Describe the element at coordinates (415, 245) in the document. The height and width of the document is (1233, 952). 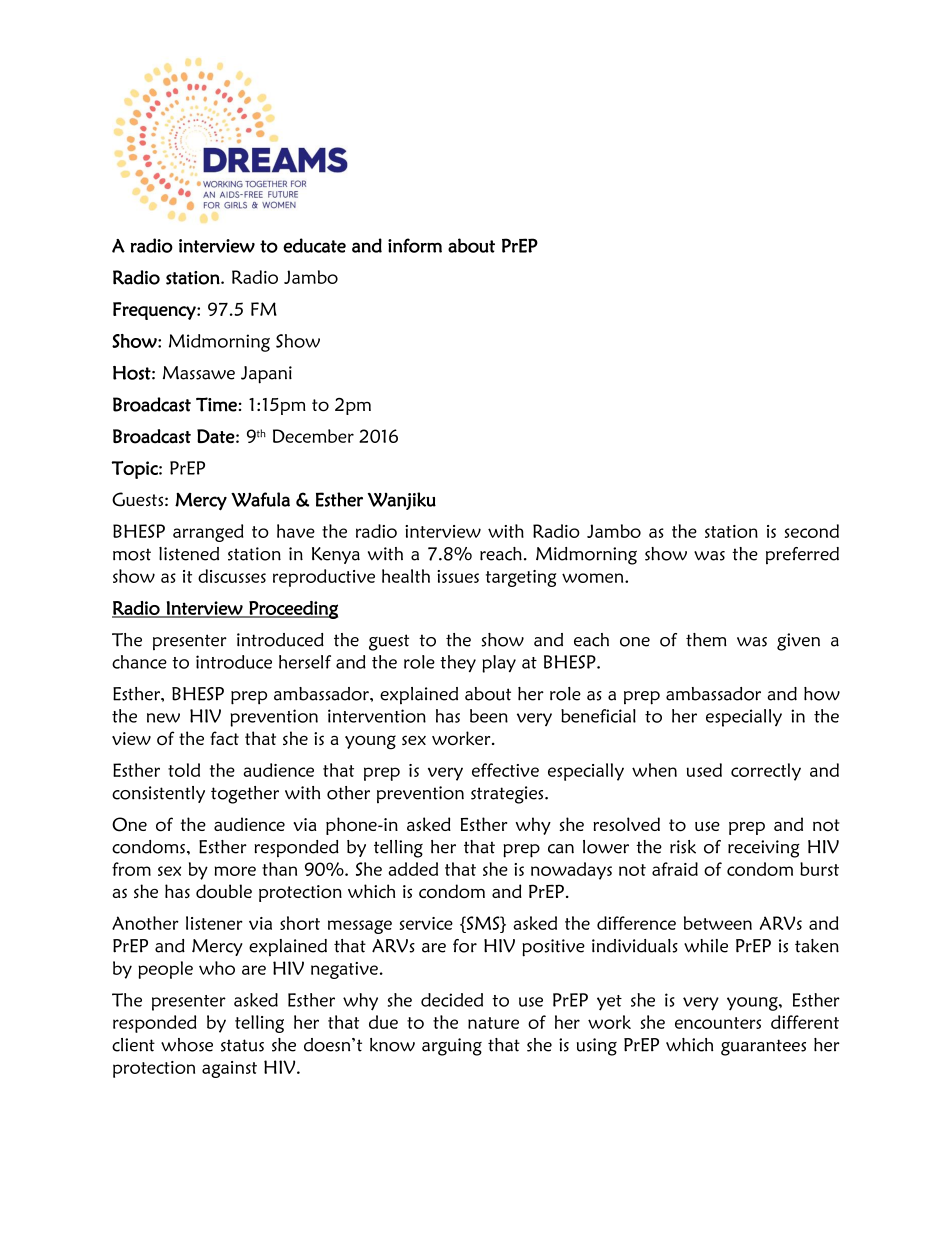
I see `inform` at that location.
